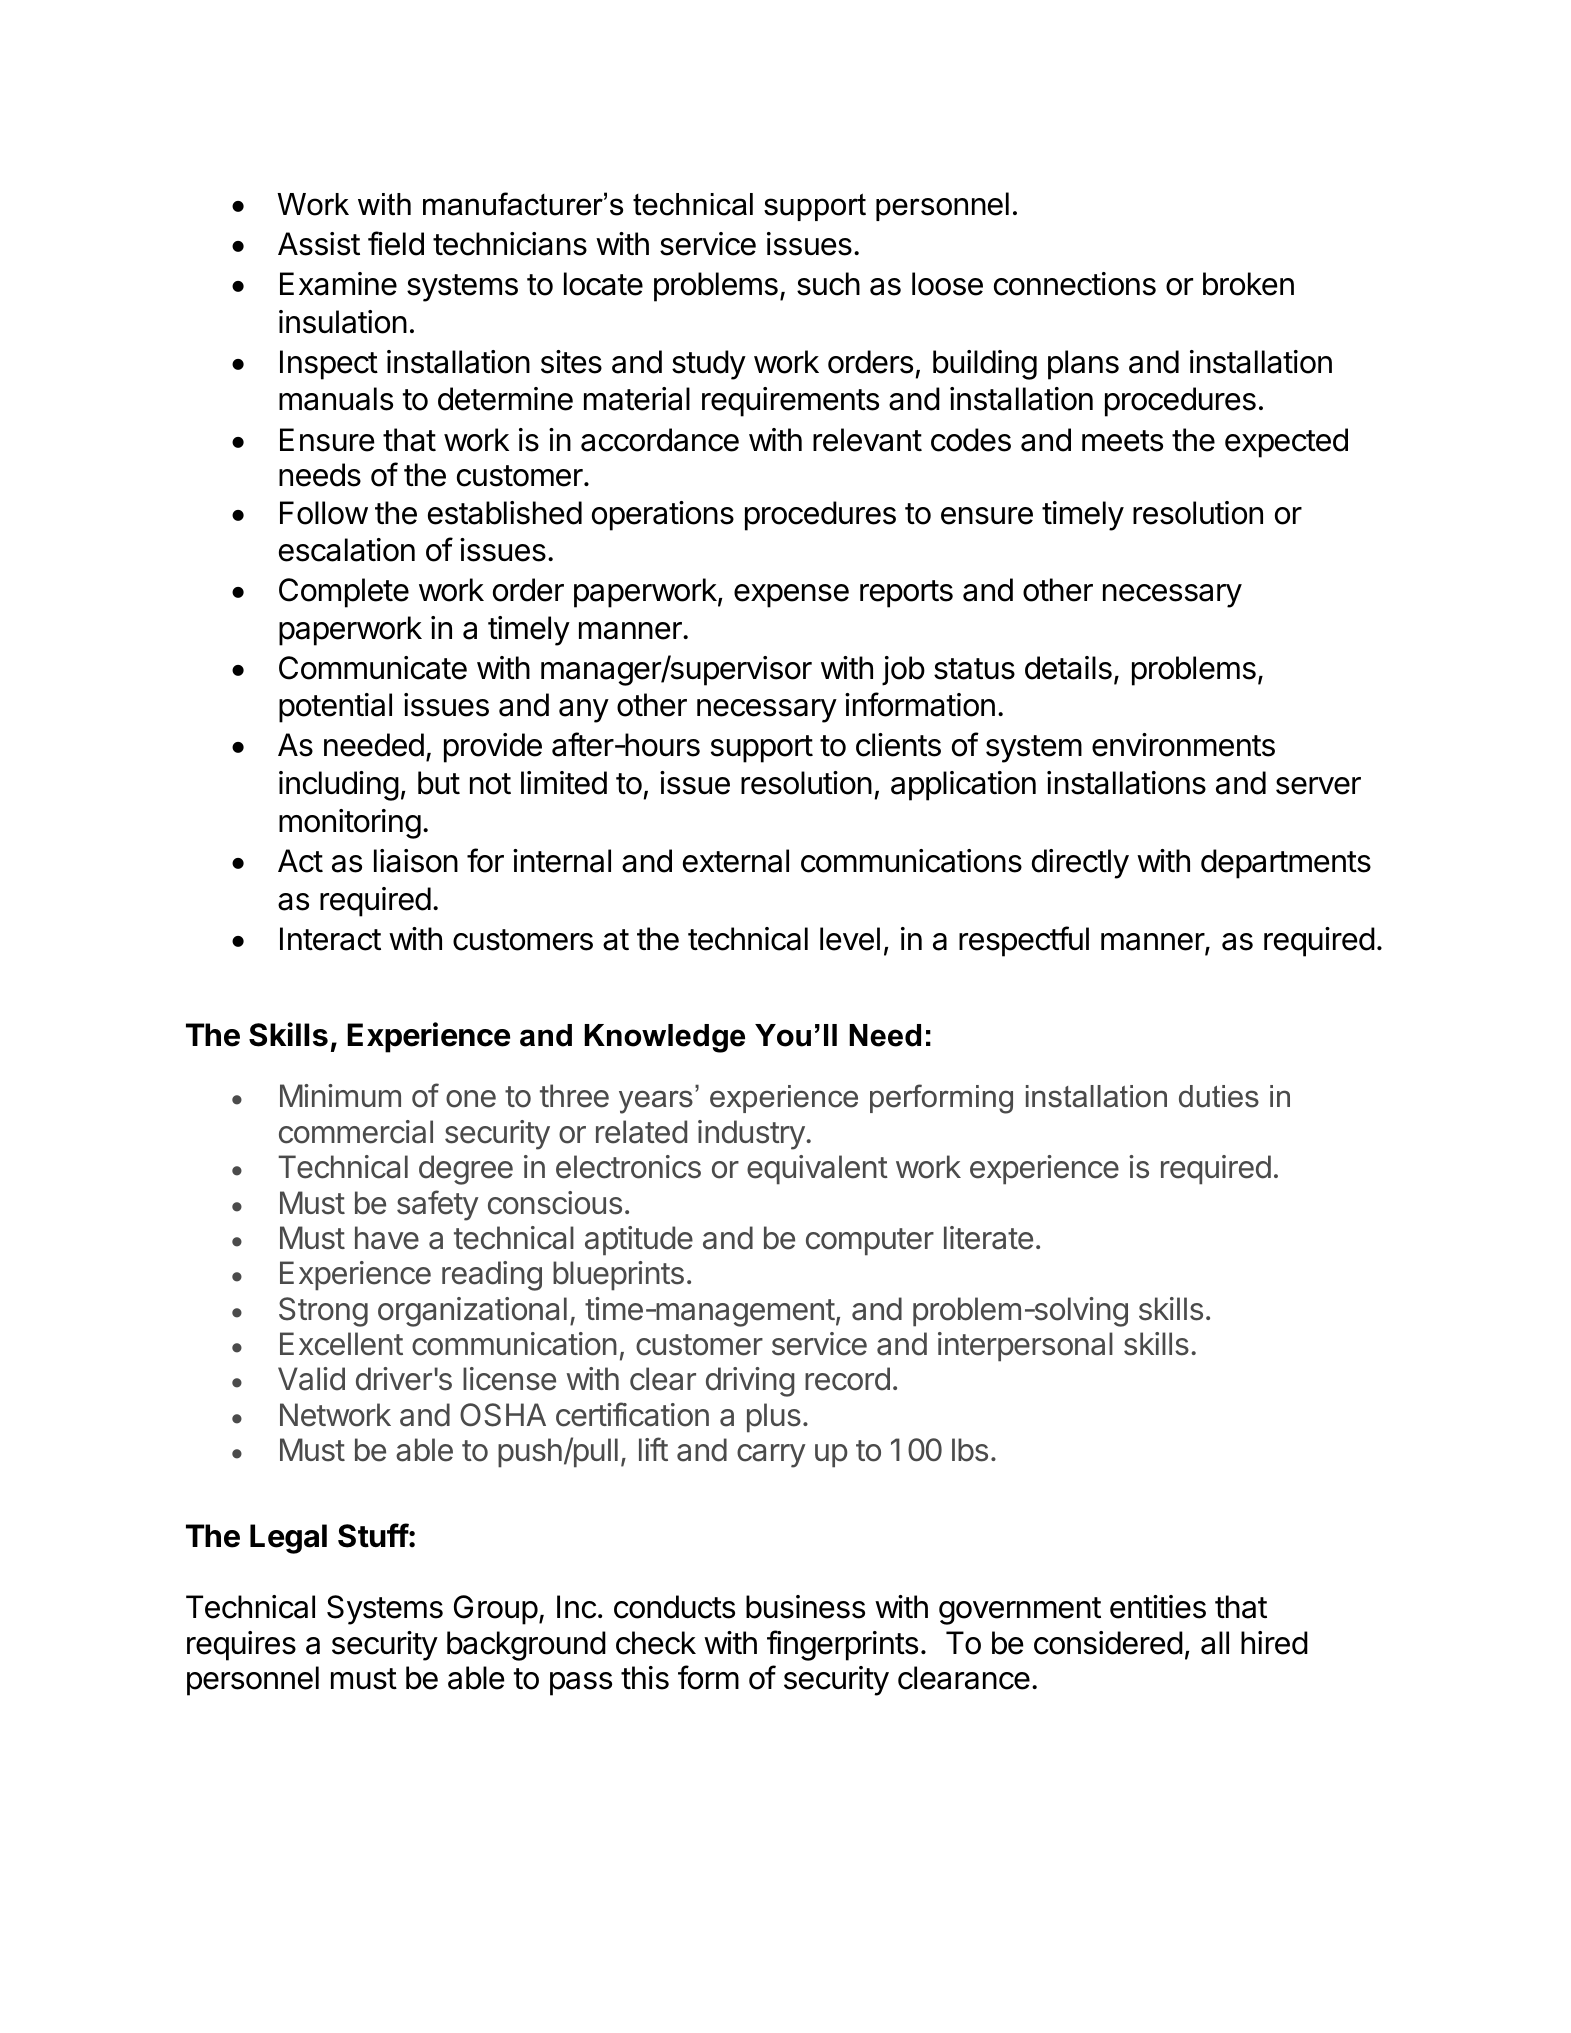 The image size is (1571, 2033). What do you see at coordinates (1158, 1607) in the document?
I see `entities` at bounding box center [1158, 1607].
